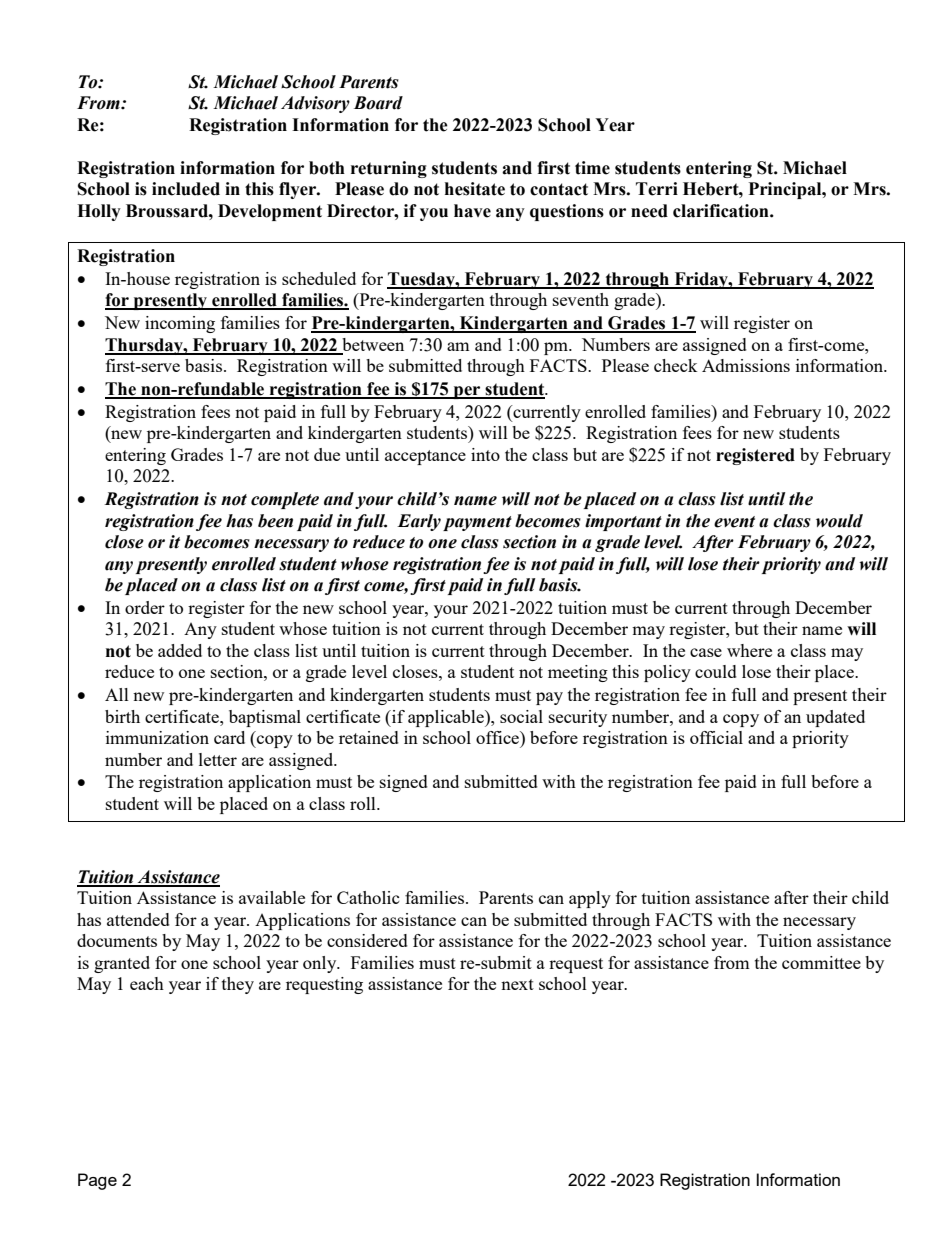 This screenshot has width=952, height=1233. Describe the element at coordinates (447, 718) in the screenshot. I see `applicable` at that location.
